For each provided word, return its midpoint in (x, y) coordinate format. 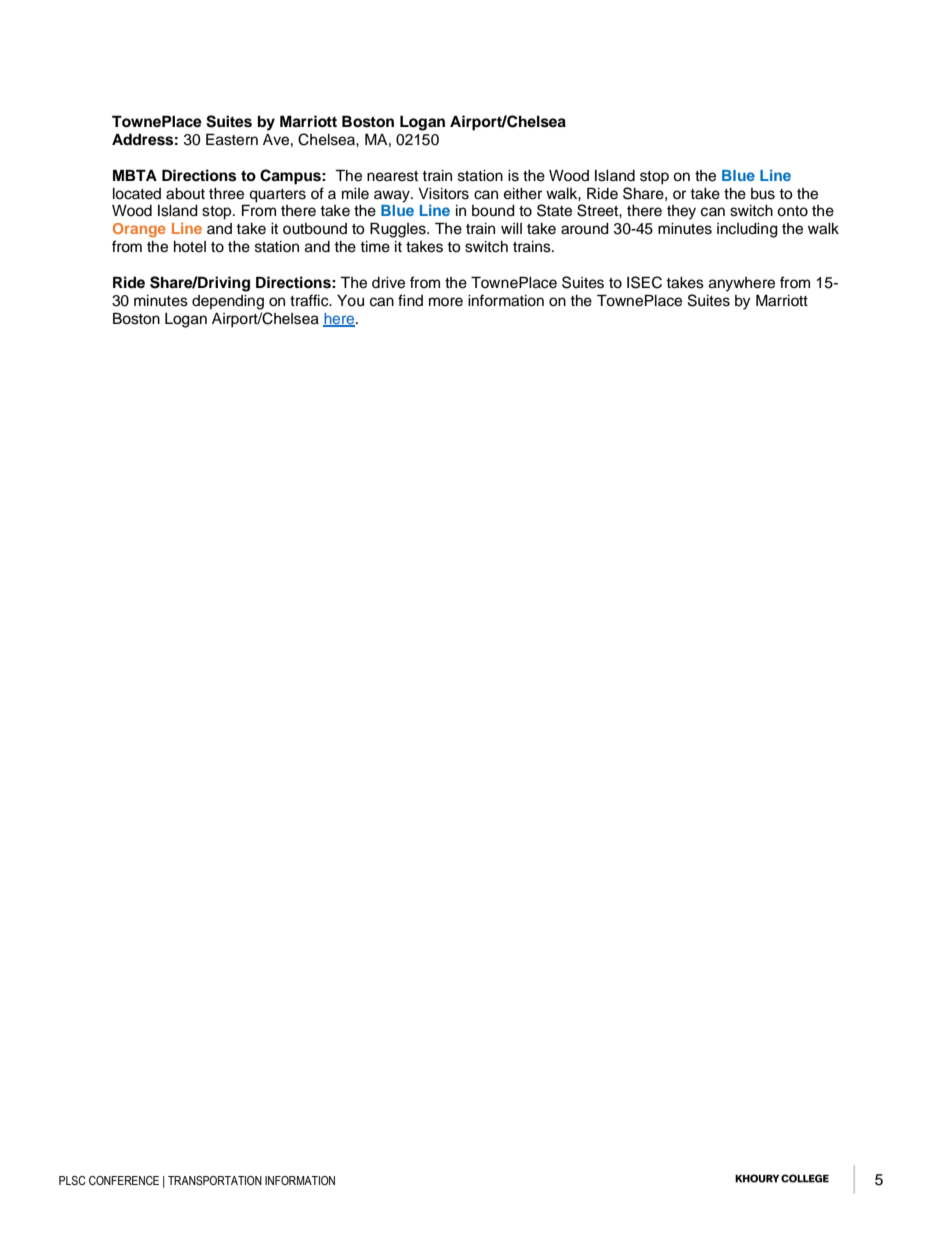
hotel (190, 247)
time (375, 247)
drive (388, 283)
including (747, 230)
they (681, 212)
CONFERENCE (124, 1180)
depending (228, 302)
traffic (310, 300)
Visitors (443, 194)
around (585, 229)
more (446, 302)
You (350, 301)
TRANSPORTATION (215, 1180)
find (410, 300)
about (185, 194)
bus (763, 194)
